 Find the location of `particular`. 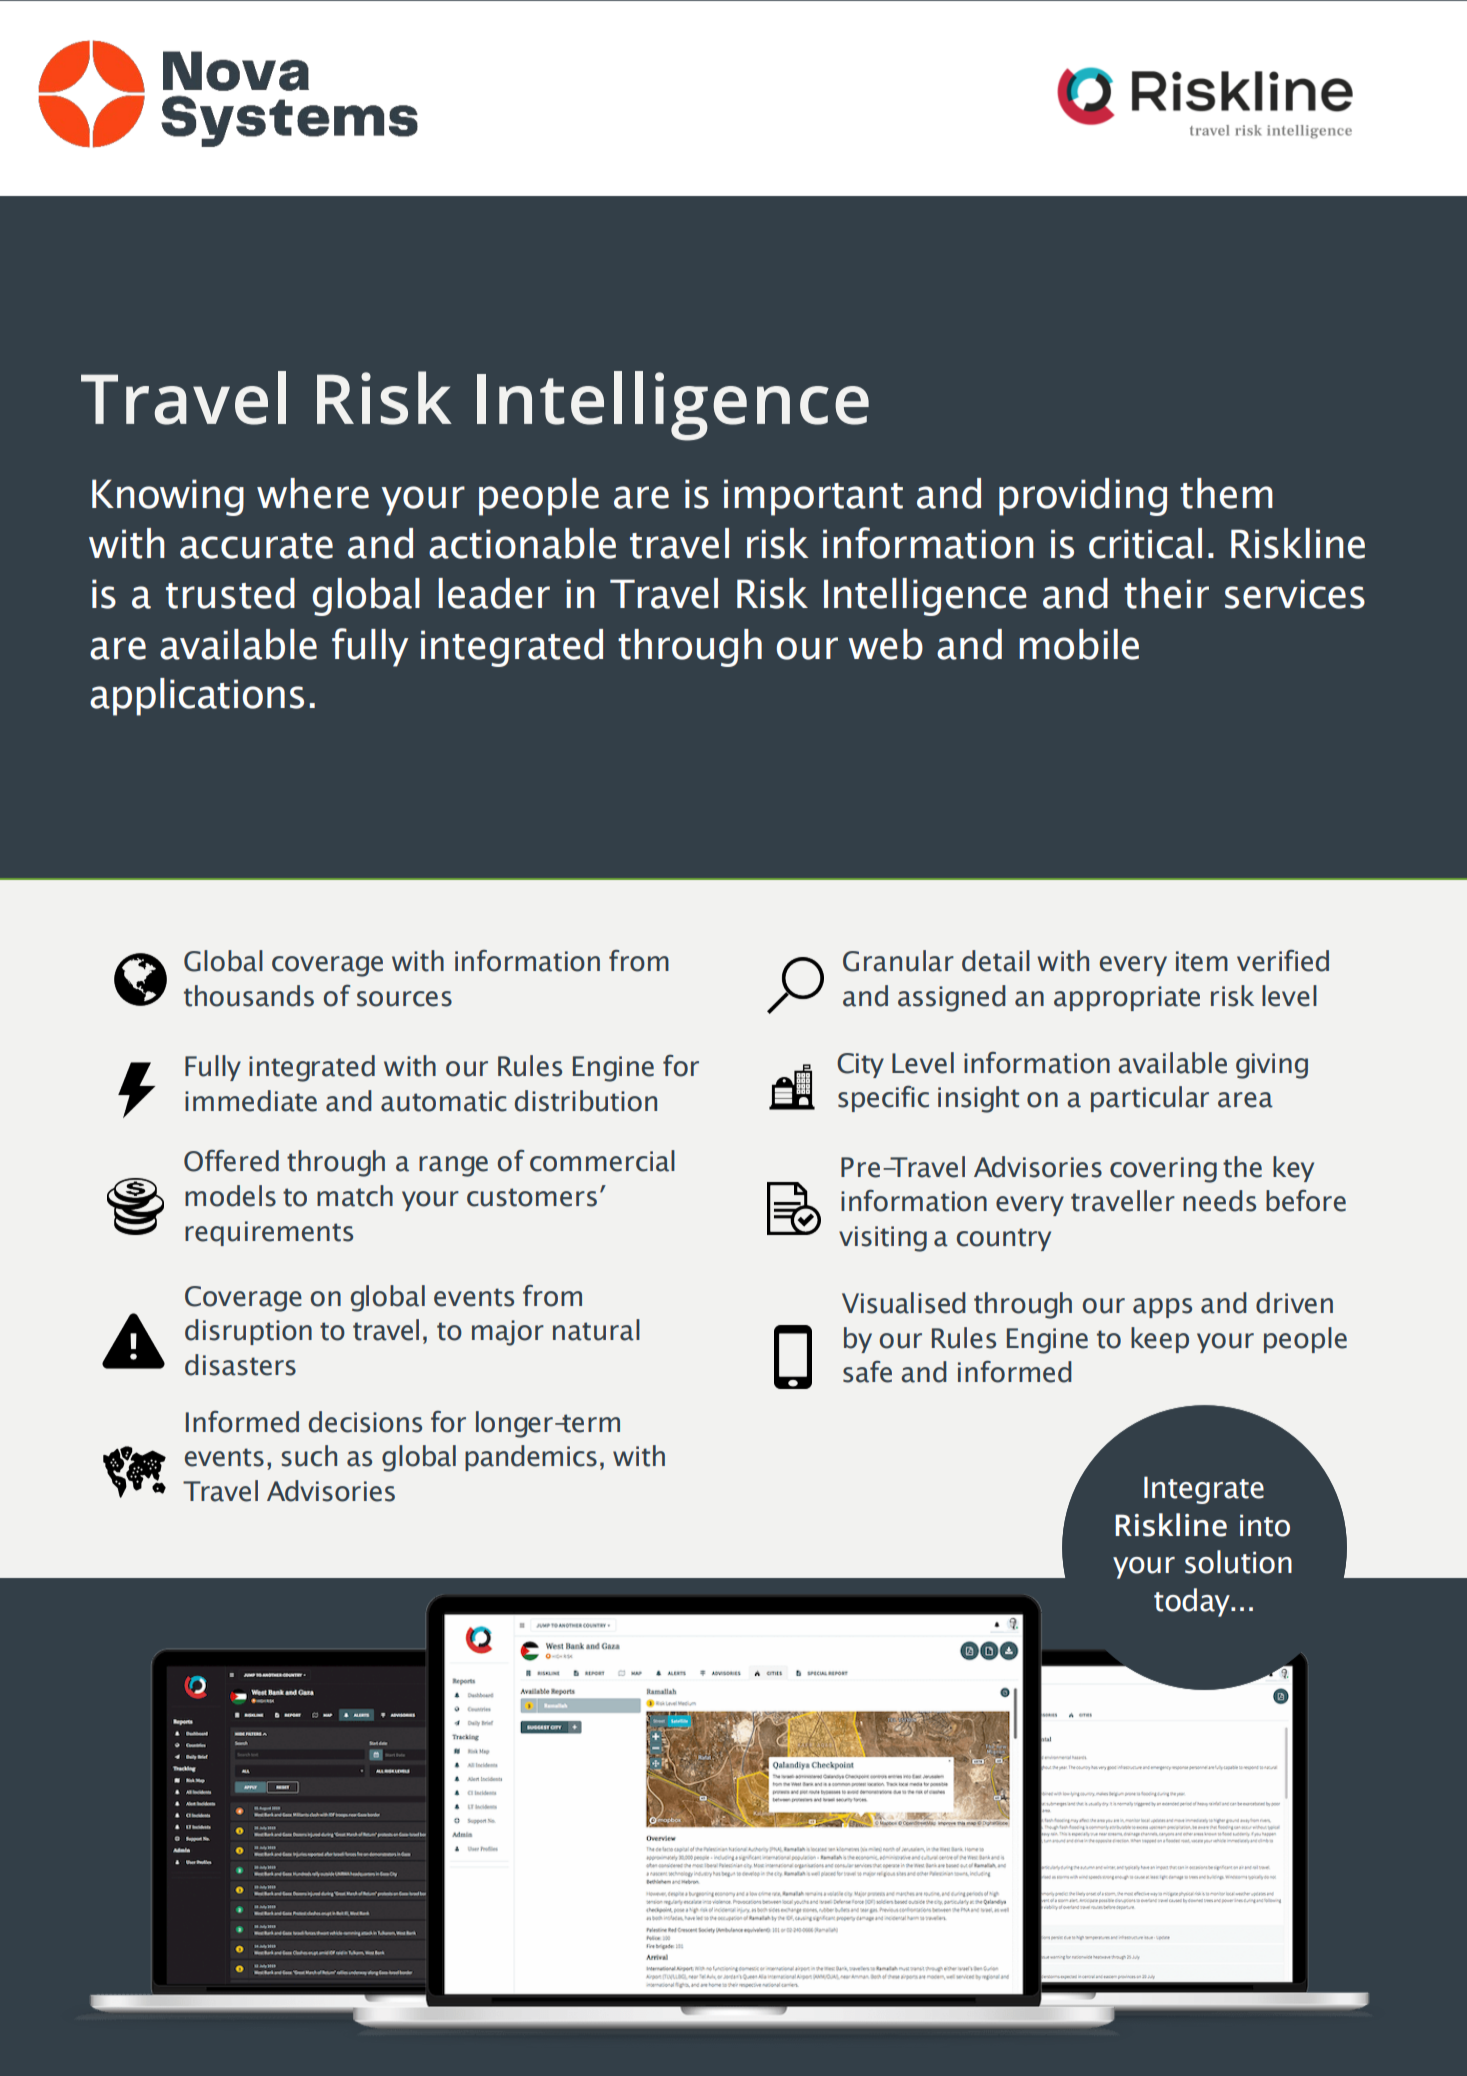

particular is located at coordinates (1150, 1099).
